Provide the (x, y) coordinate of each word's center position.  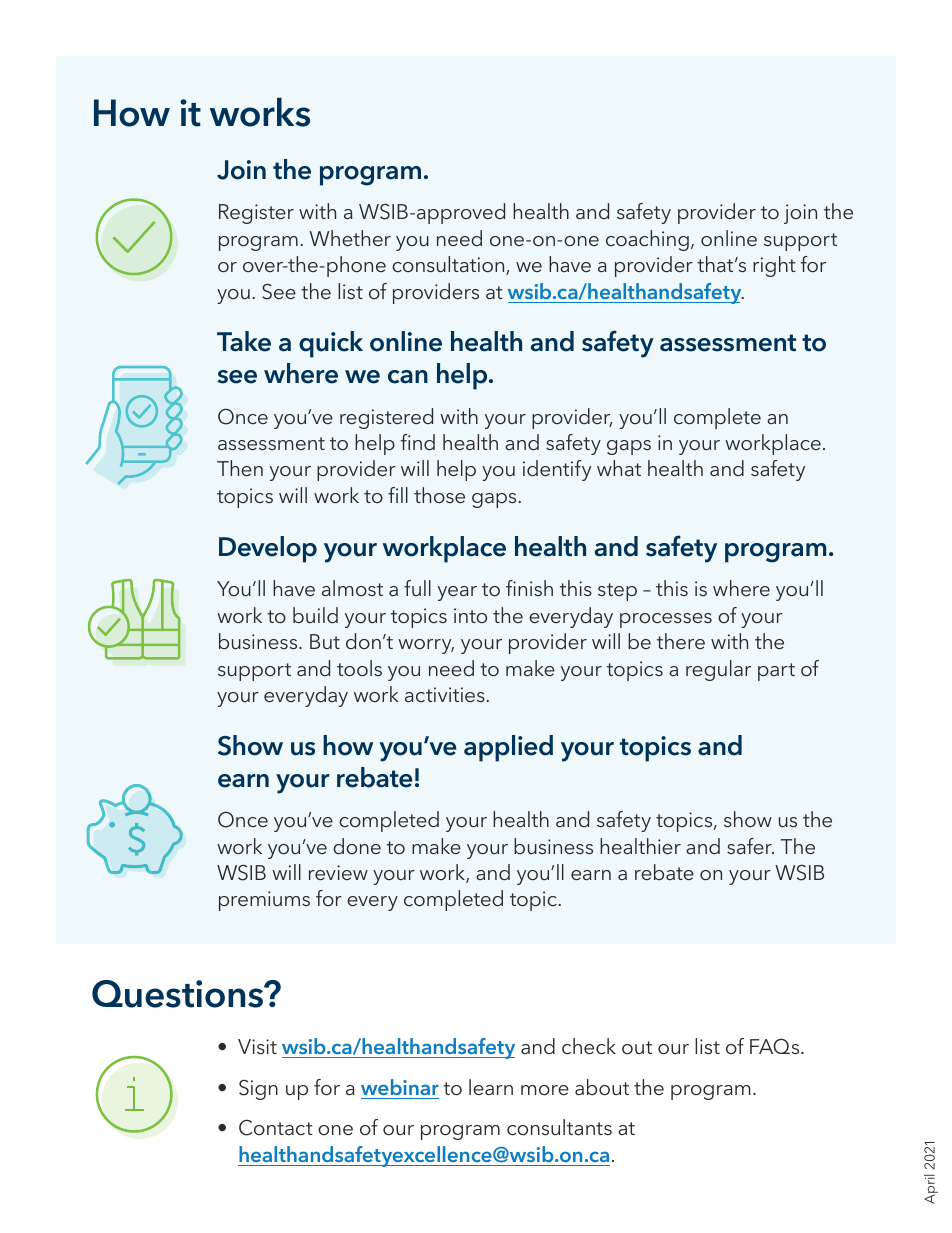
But (325, 641)
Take (244, 341)
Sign (258, 1090)
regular (718, 670)
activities (446, 694)
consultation (449, 265)
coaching (647, 240)
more (545, 1090)
